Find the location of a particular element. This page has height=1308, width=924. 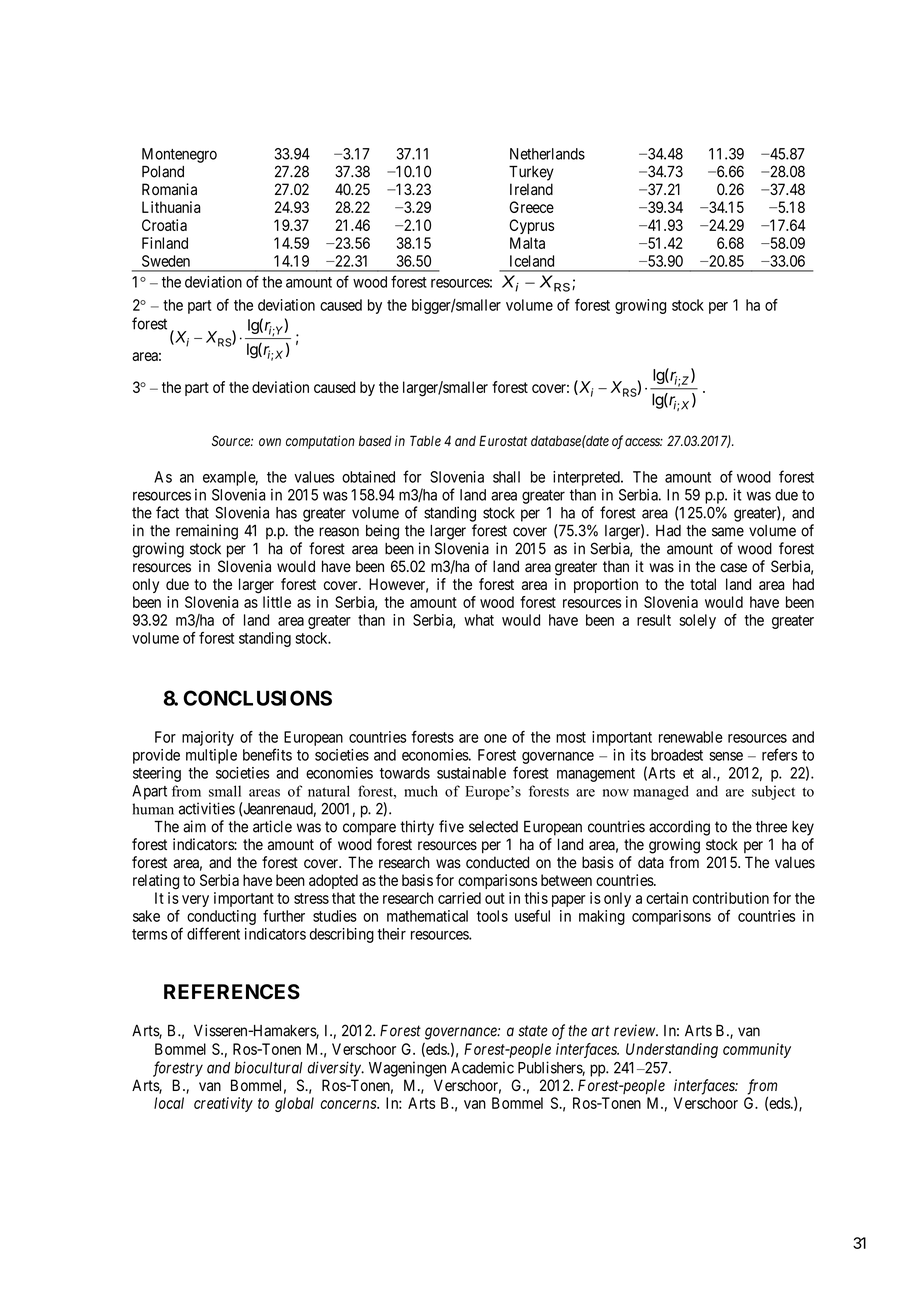

community is located at coordinates (757, 1050).
